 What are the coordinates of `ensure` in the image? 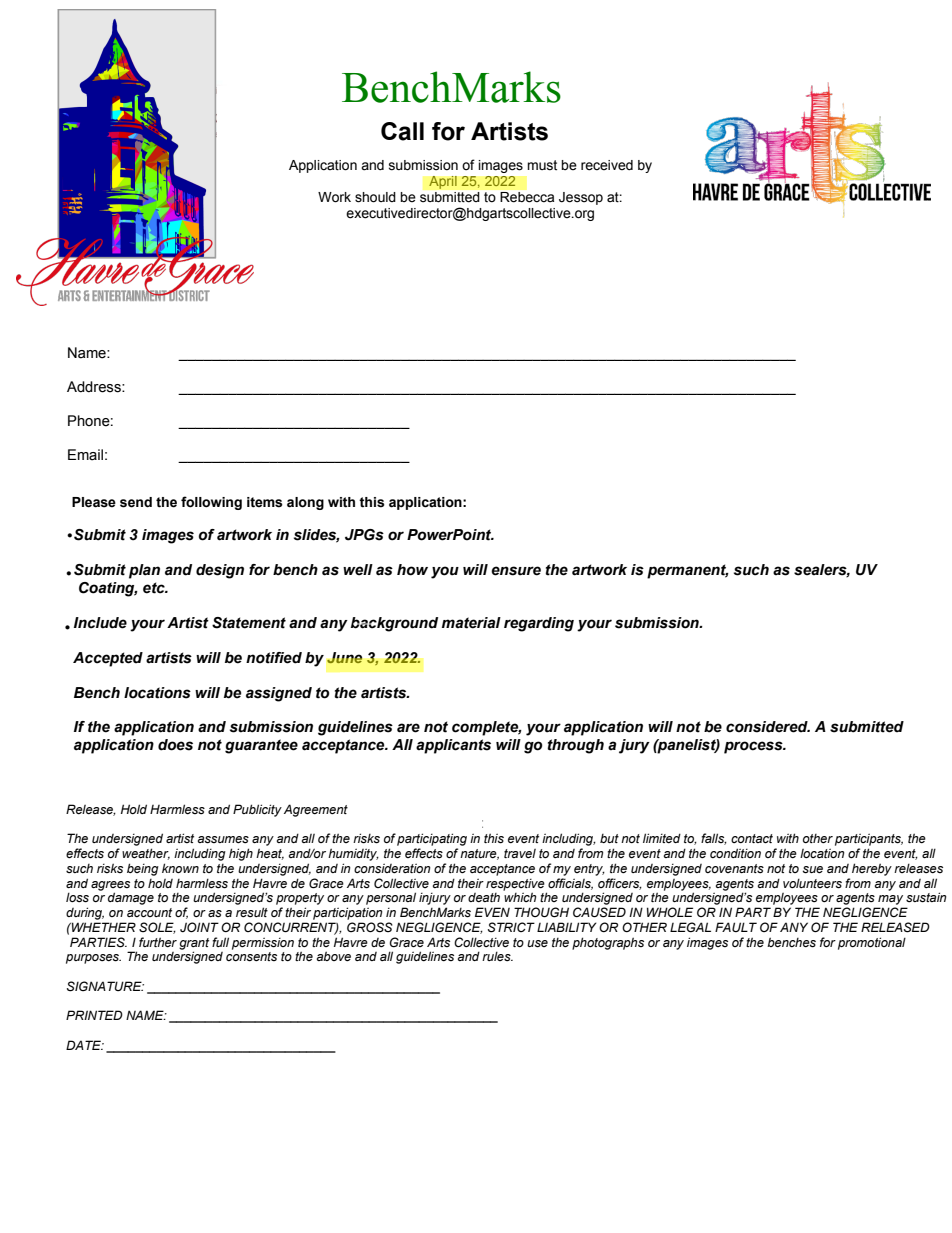 It's located at (516, 571).
